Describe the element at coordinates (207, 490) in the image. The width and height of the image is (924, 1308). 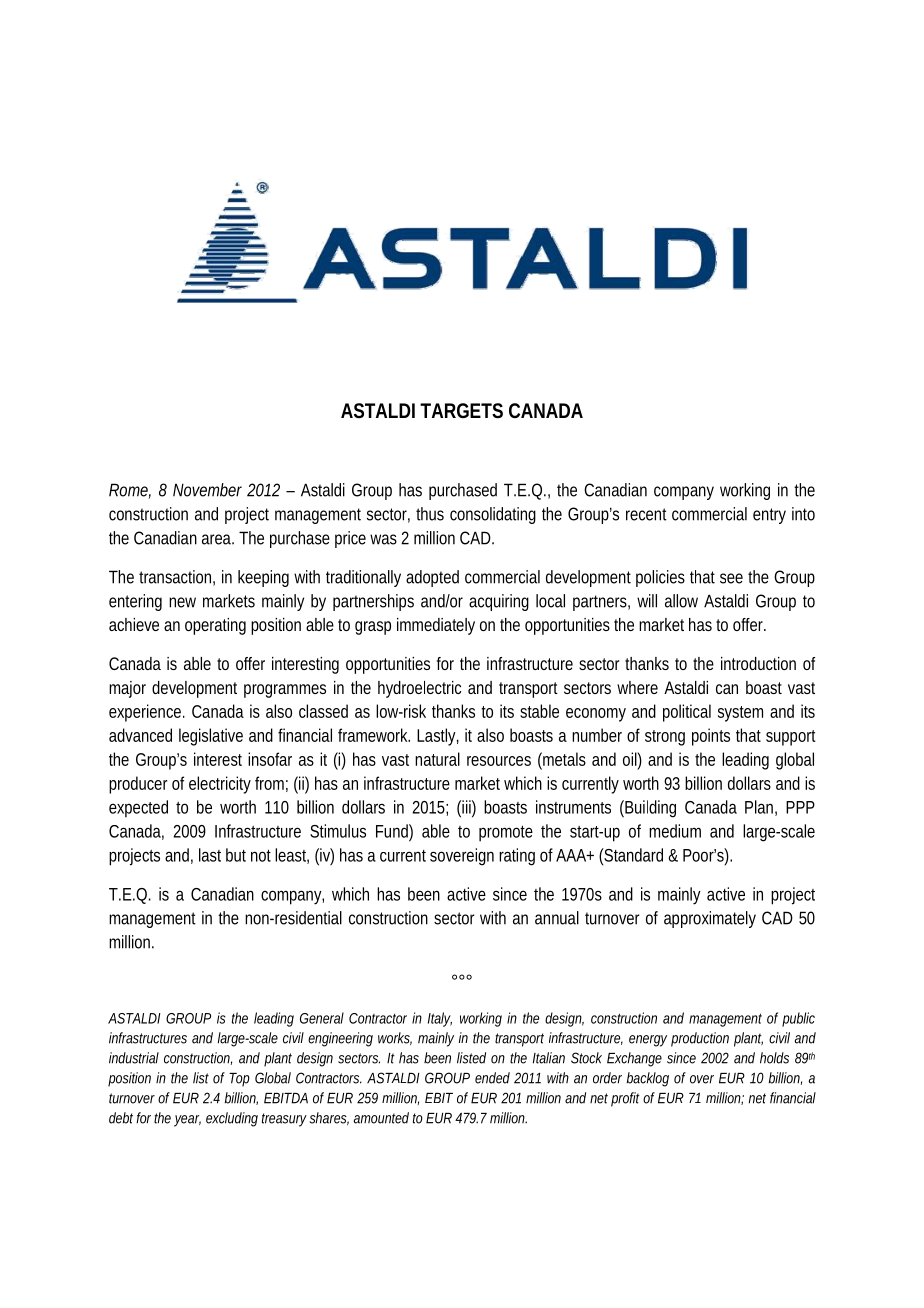
I see `November` at that location.
